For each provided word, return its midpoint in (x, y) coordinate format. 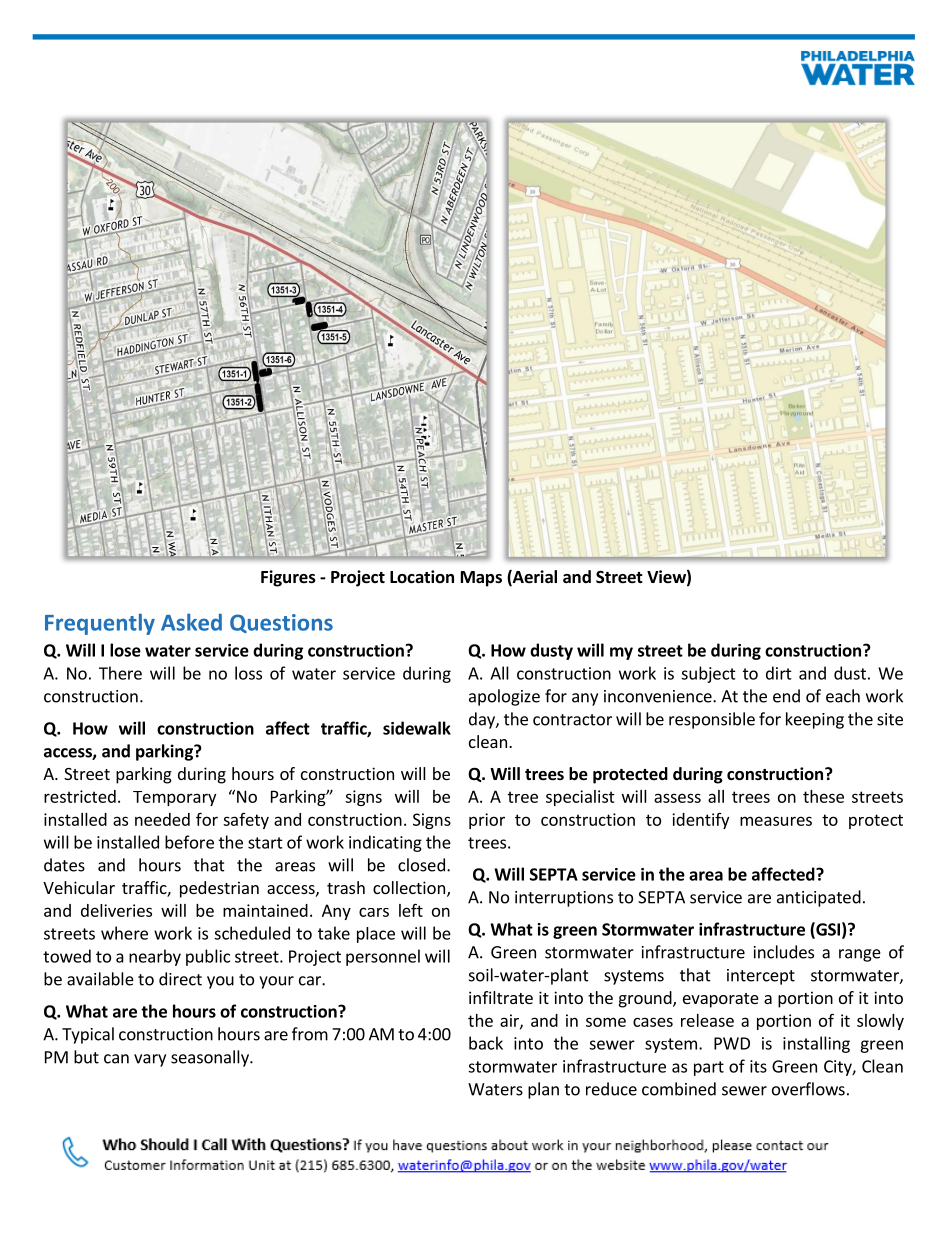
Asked (191, 622)
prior (487, 821)
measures (776, 821)
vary (150, 1060)
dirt (779, 673)
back (486, 1043)
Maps (481, 579)
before (189, 842)
